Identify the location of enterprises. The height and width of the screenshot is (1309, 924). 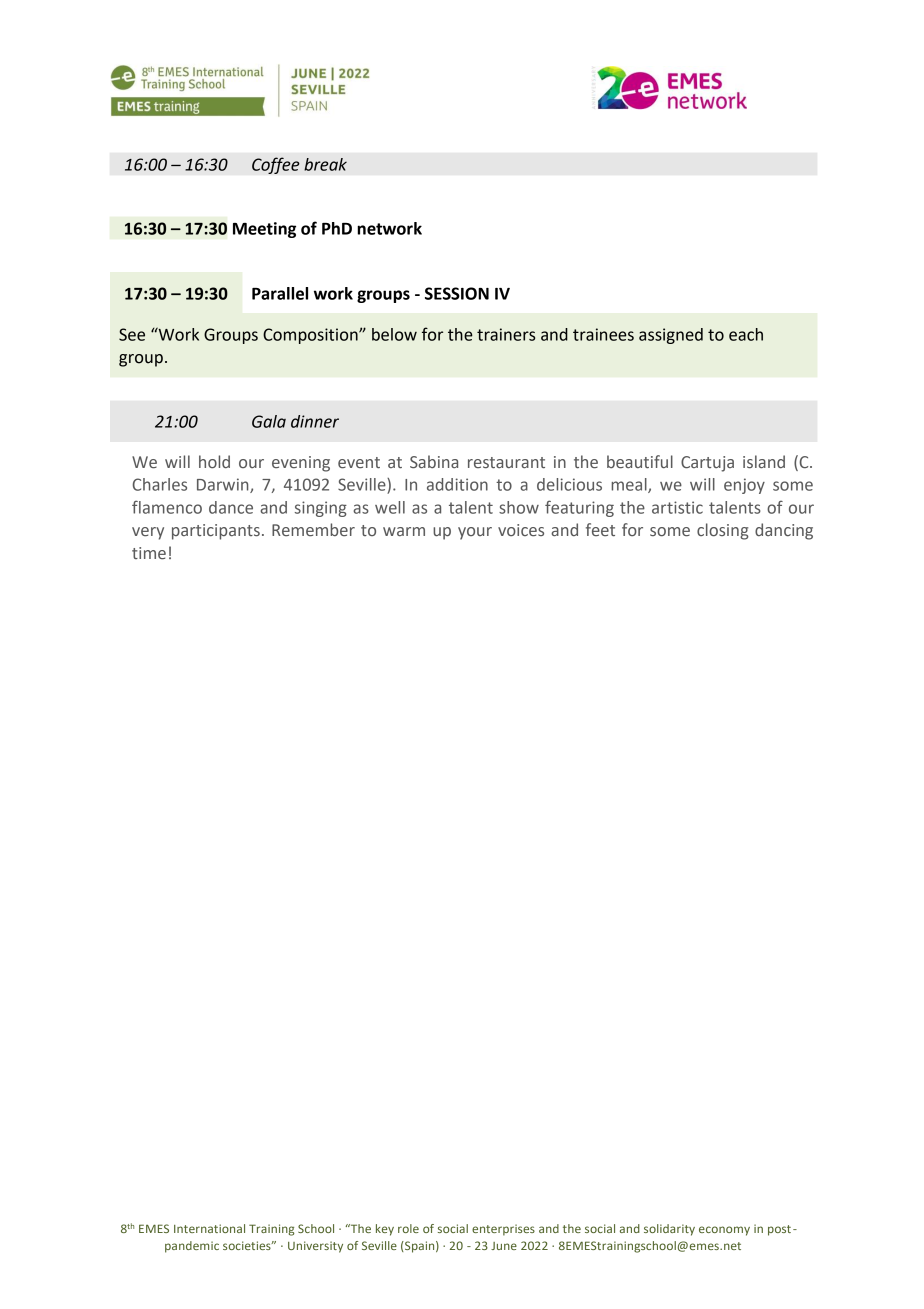
(503, 1230).
